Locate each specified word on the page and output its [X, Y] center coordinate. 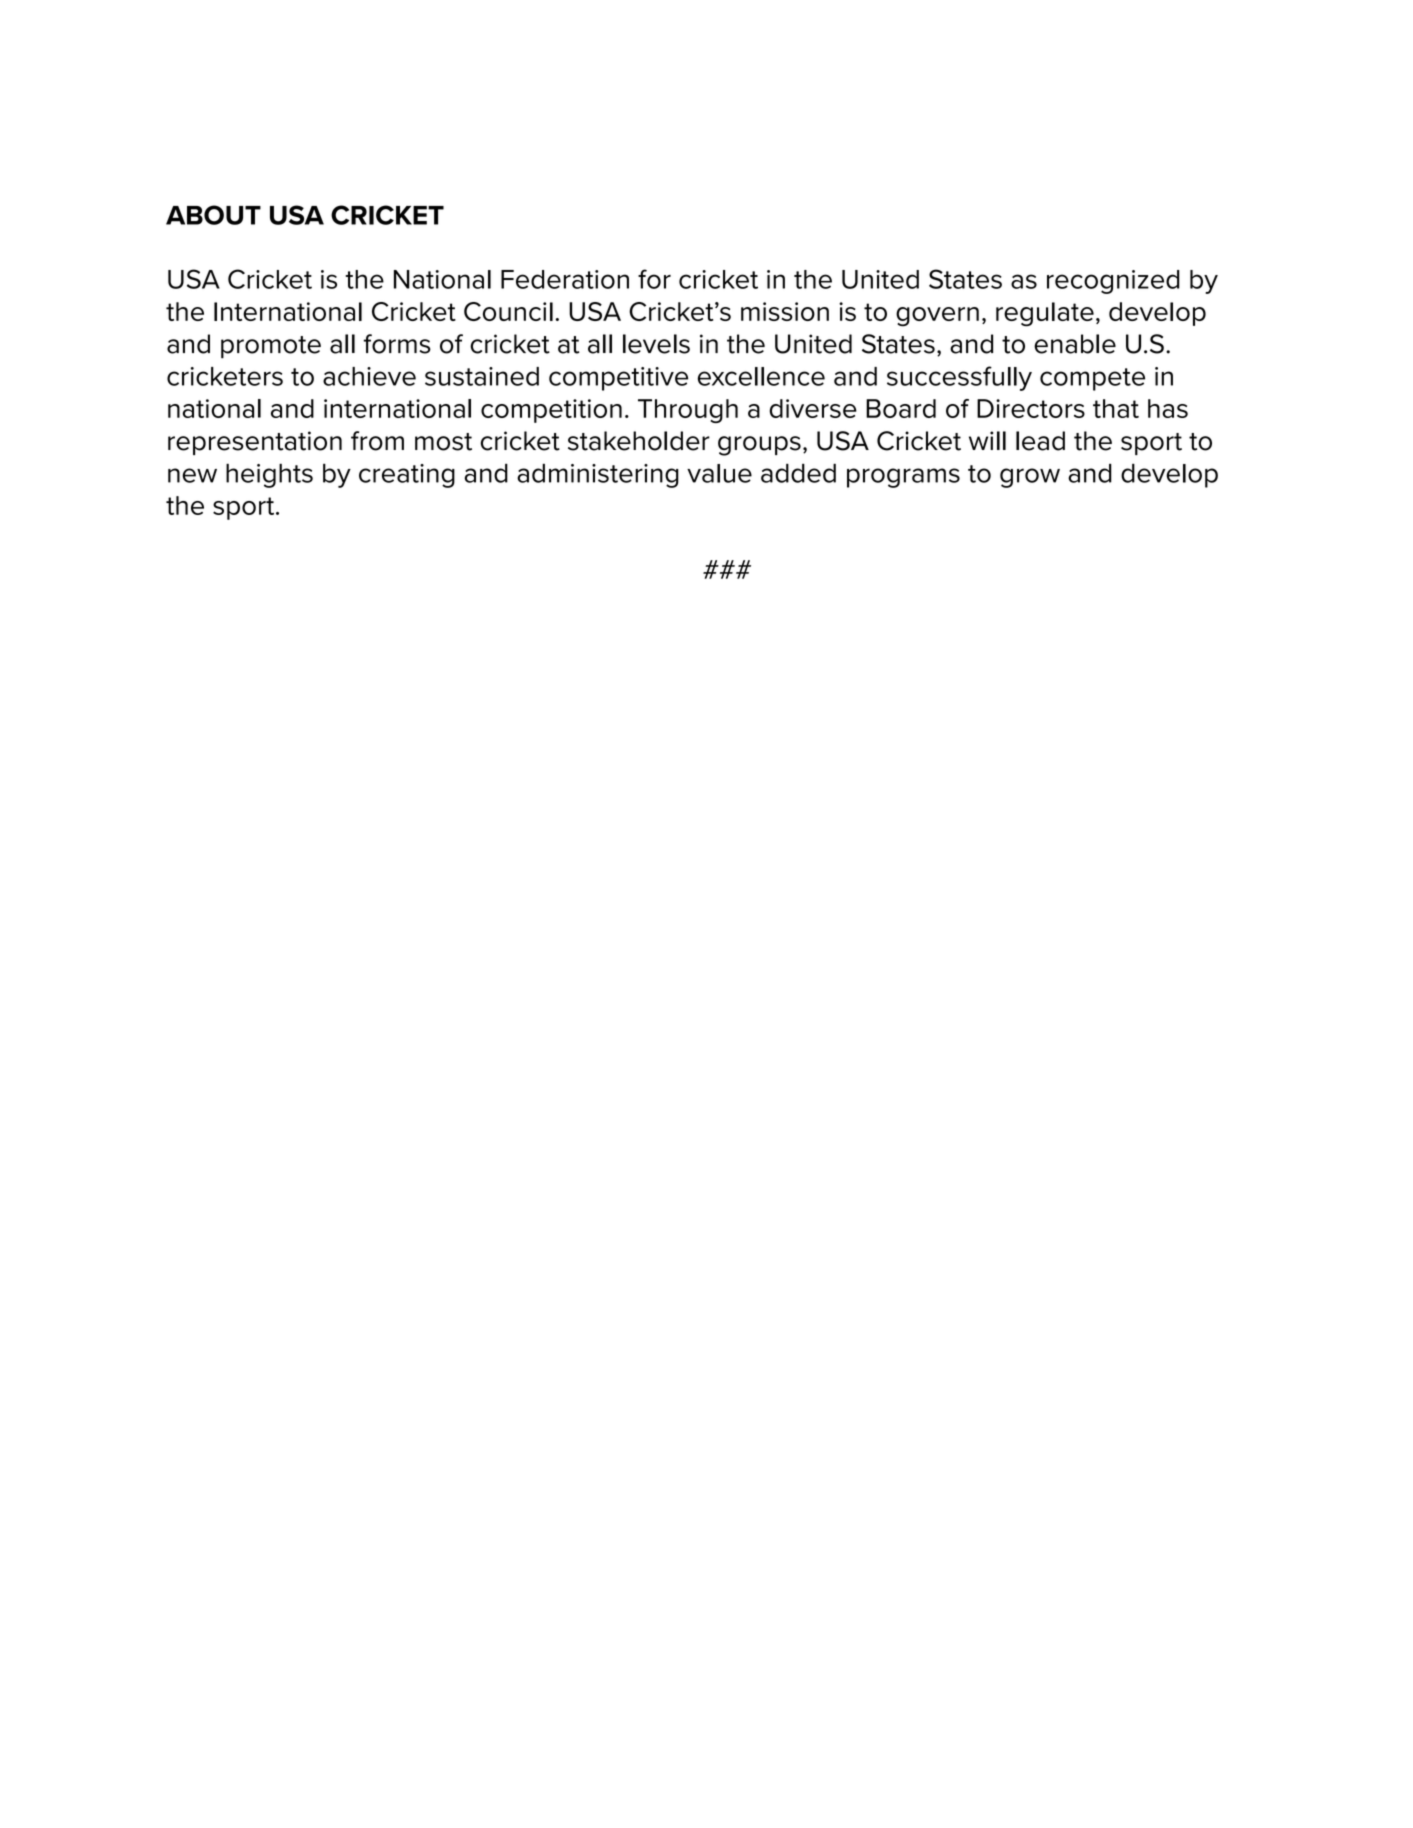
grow [1030, 478]
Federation [565, 279]
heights [269, 475]
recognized [1113, 282]
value [719, 473]
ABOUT [213, 215]
